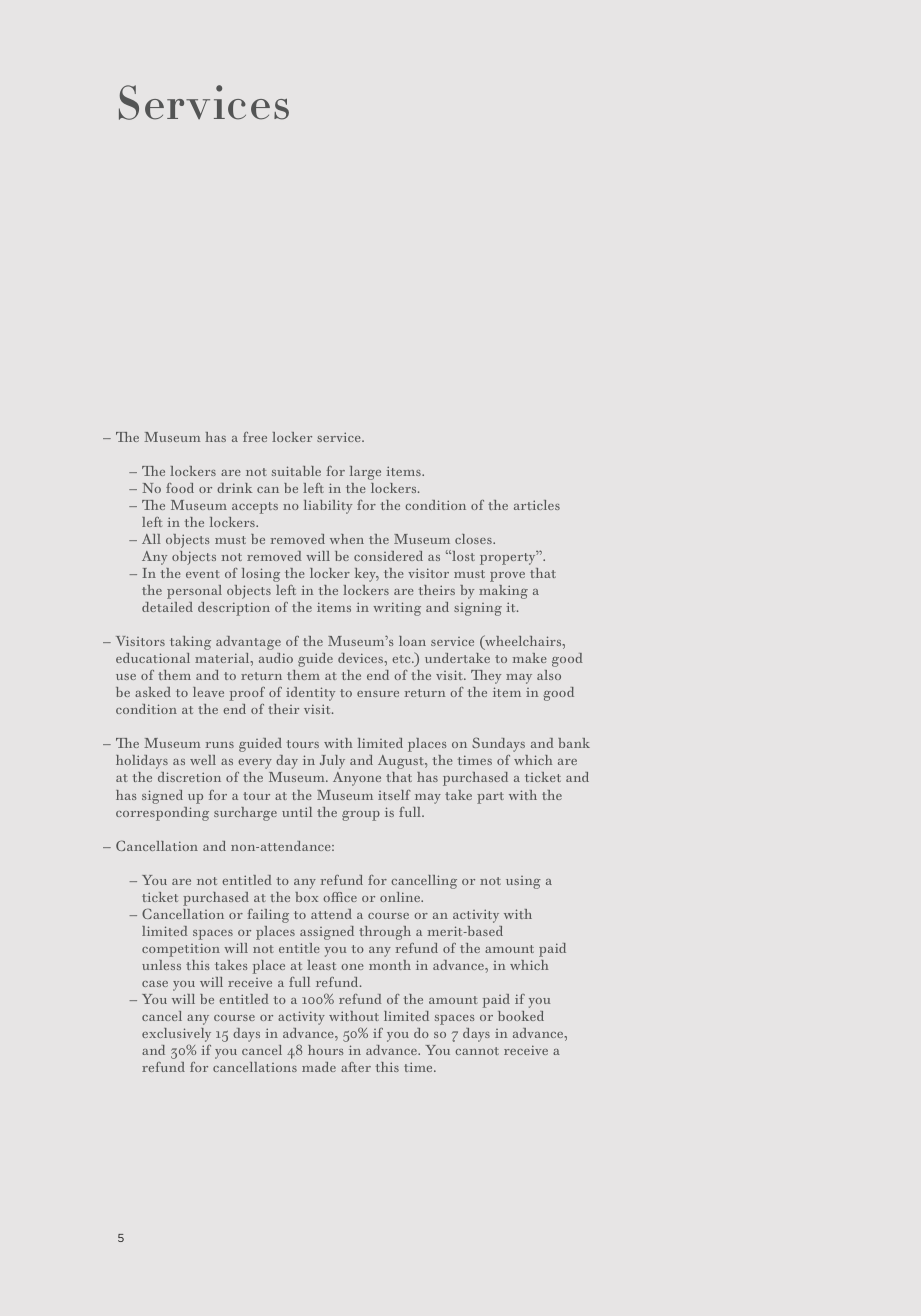  What do you see at coordinates (176, 1035) in the screenshot?
I see `exclusively` at bounding box center [176, 1035].
